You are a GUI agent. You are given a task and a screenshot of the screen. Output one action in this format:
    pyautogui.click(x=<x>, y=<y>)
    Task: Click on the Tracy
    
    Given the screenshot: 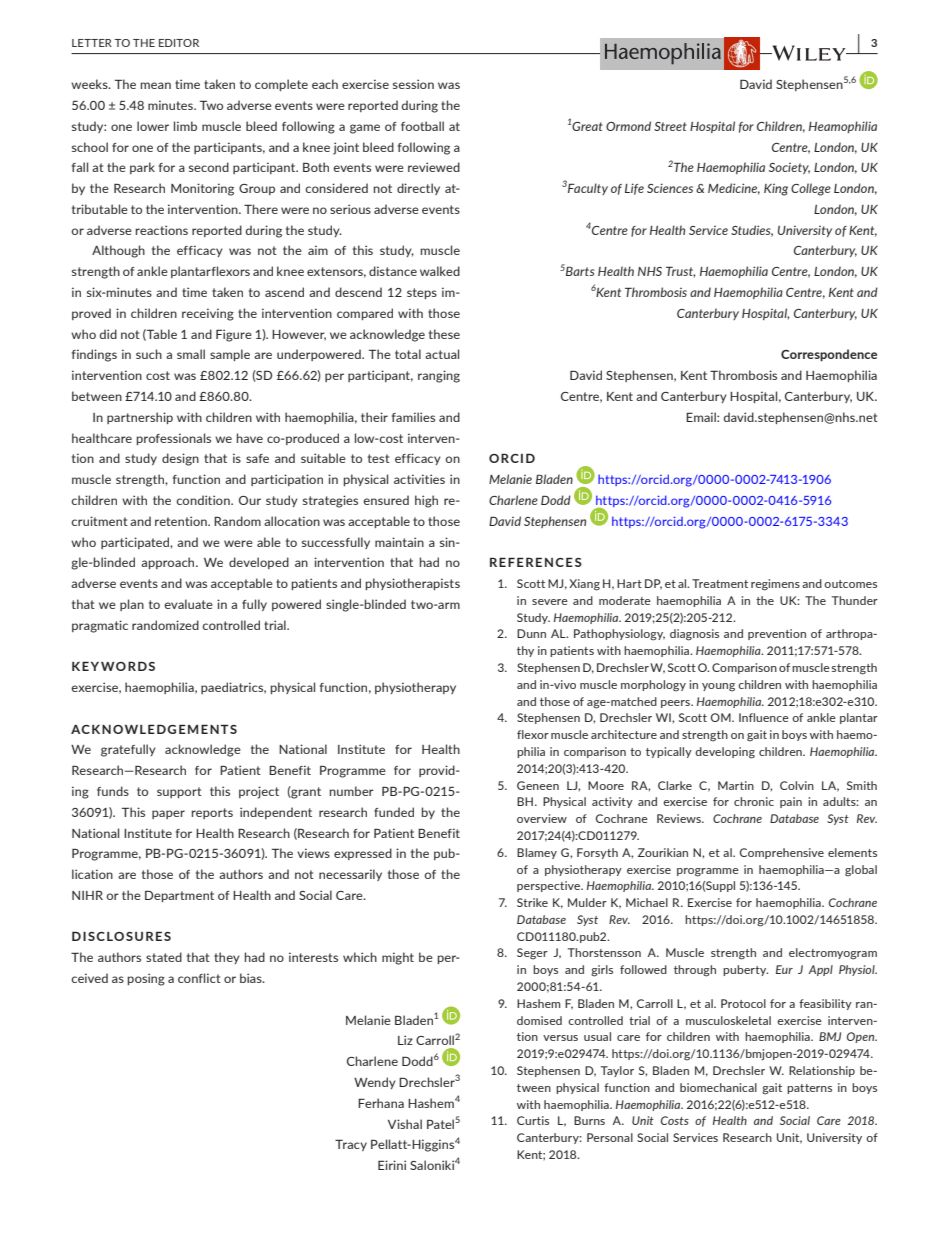 What is the action you would take?
    pyautogui.click(x=351, y=1145)
